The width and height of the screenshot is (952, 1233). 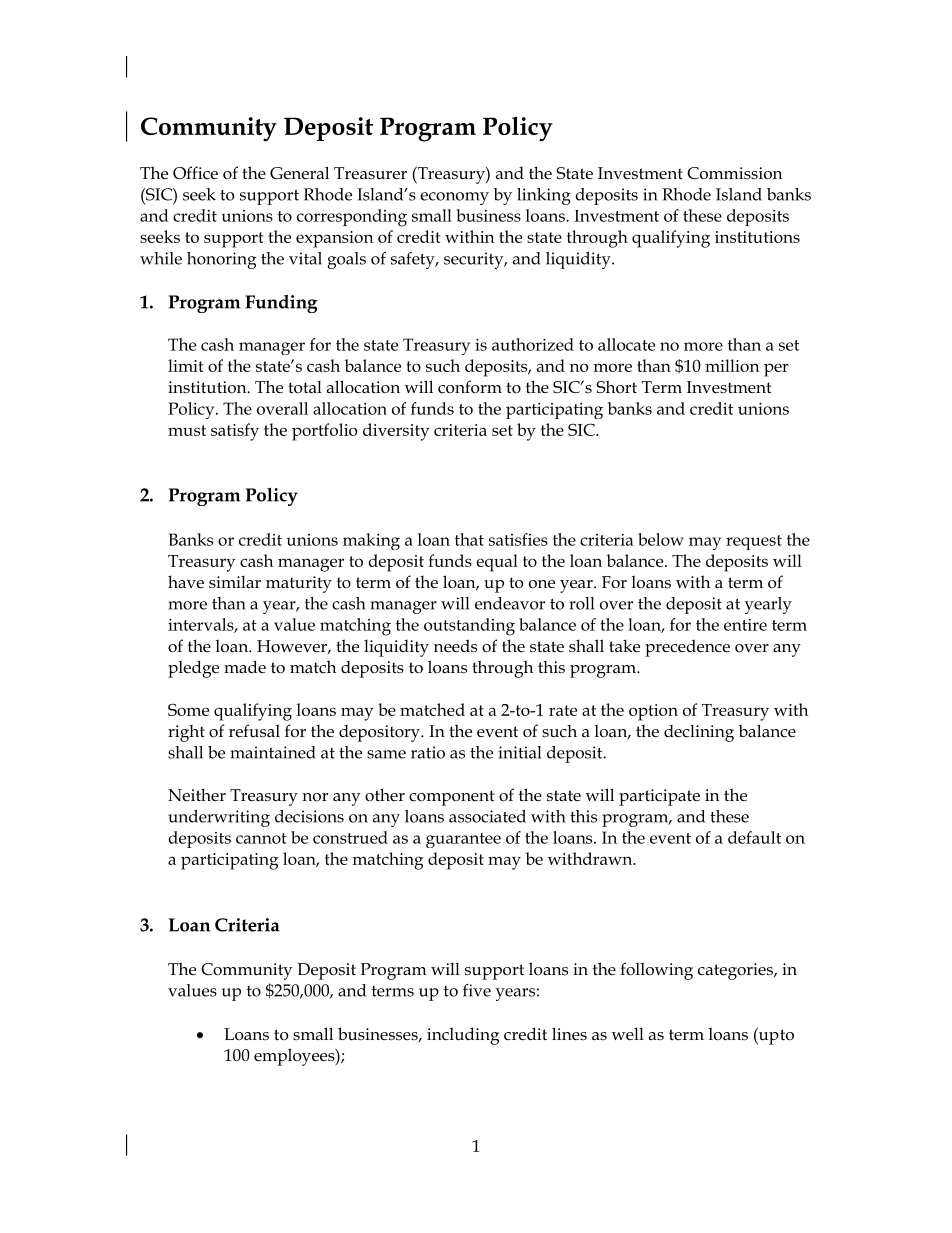 I want to click on Office, so click(x=195, y=173).
